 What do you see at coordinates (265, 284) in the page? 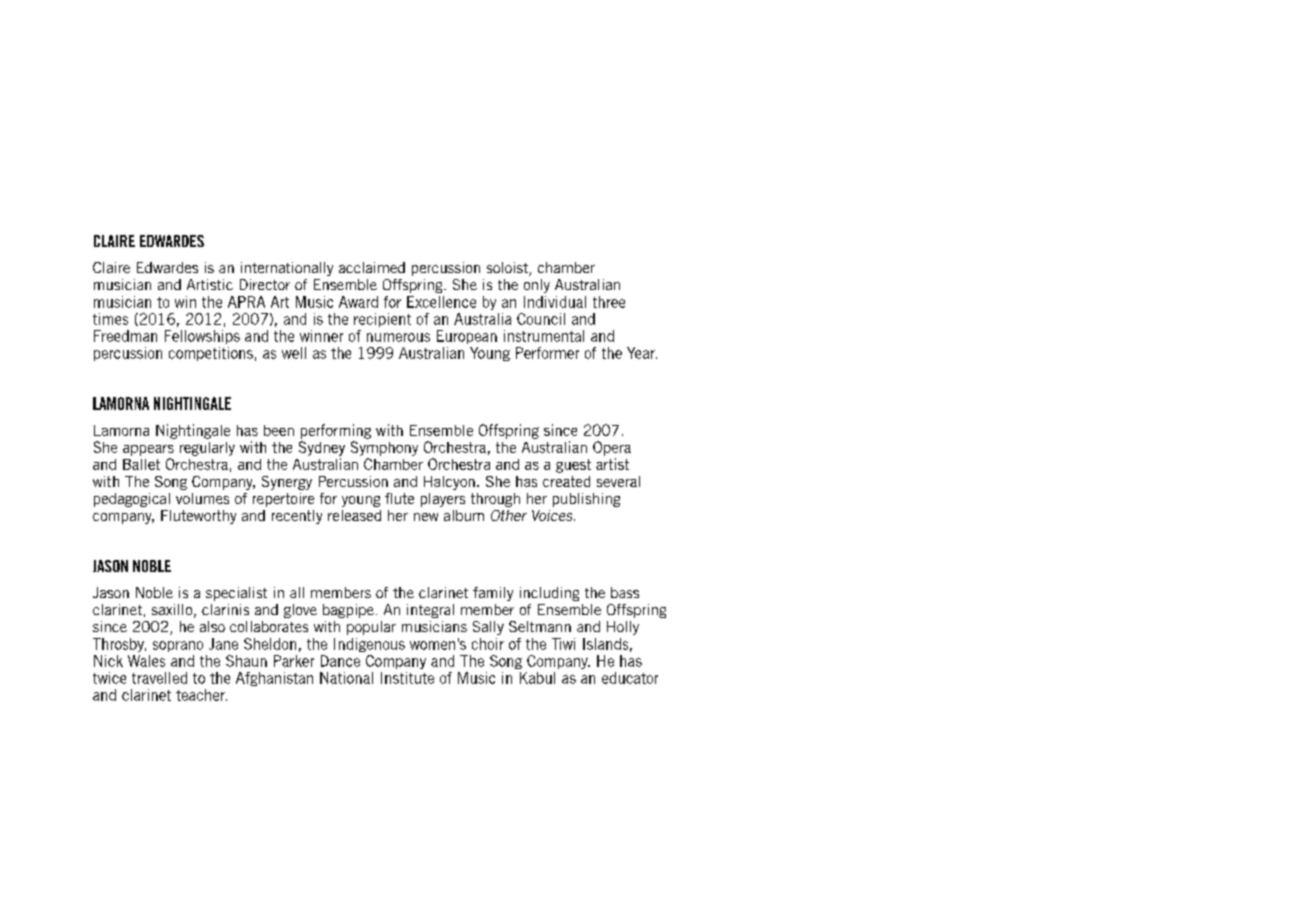
I see `Director` at bounding box center [265, 284].
